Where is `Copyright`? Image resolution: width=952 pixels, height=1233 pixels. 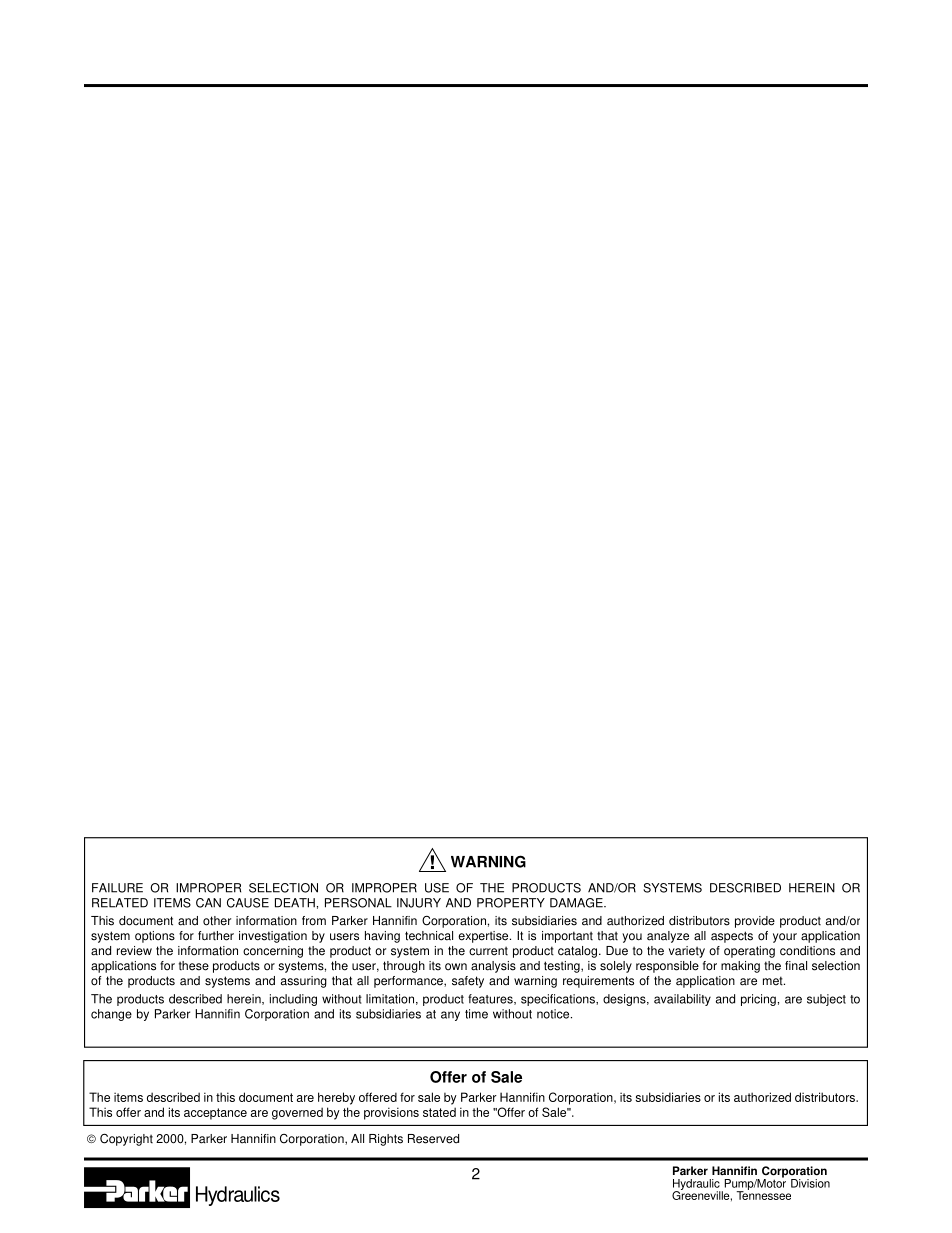
Copyright is located at coordinates (126, 1139).
